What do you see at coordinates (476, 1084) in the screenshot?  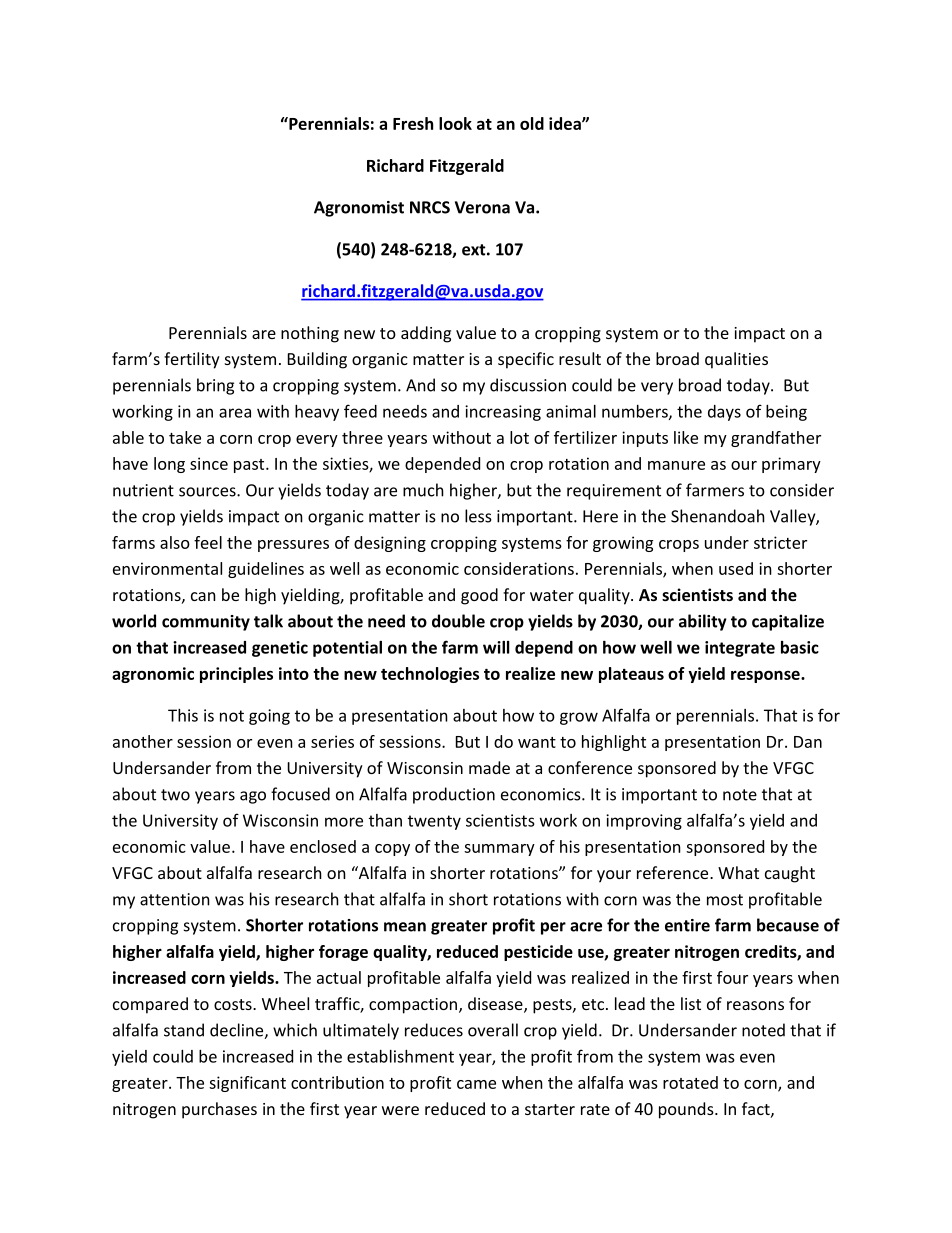 I see `came` at bounding box center [476, 1084].
